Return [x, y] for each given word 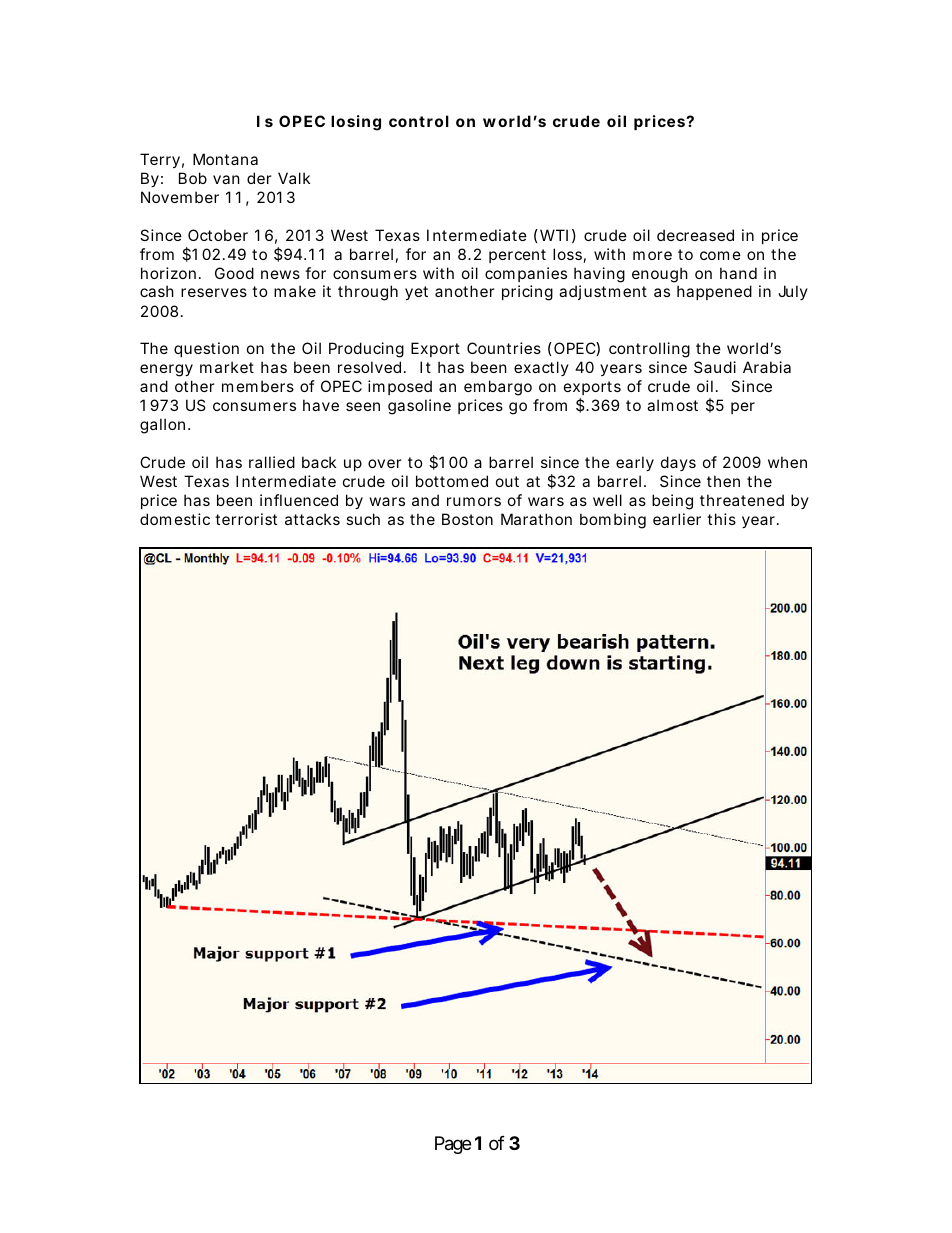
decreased [695, 235]
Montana [225, 159]
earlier [677, 519]
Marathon [536, 519]
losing [356, 123]
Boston [467, 519]
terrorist [246, 519]
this [721, 519]
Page [453, 1145]
